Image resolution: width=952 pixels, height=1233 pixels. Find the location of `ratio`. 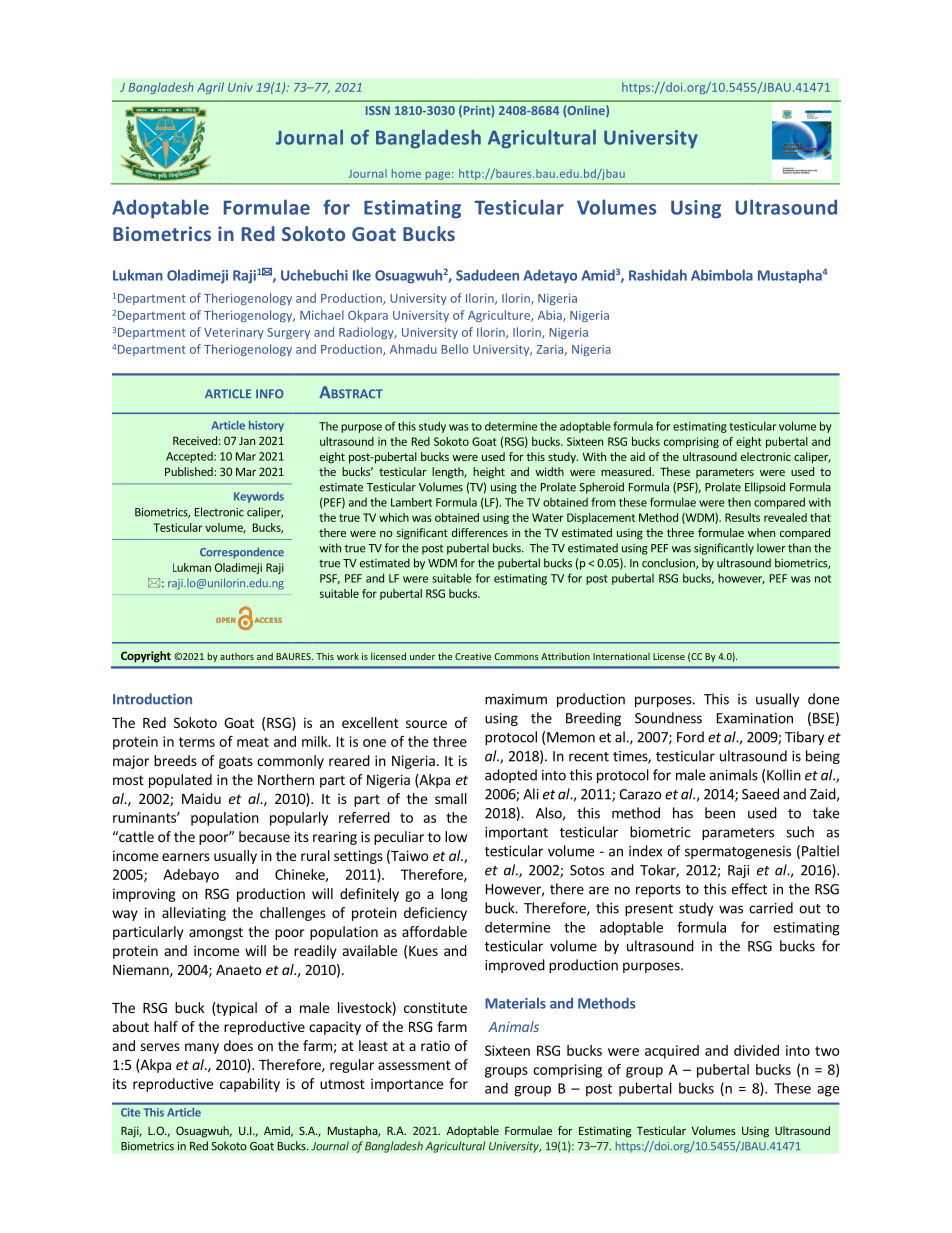

ratio is located at coordinates (435, 1045).
